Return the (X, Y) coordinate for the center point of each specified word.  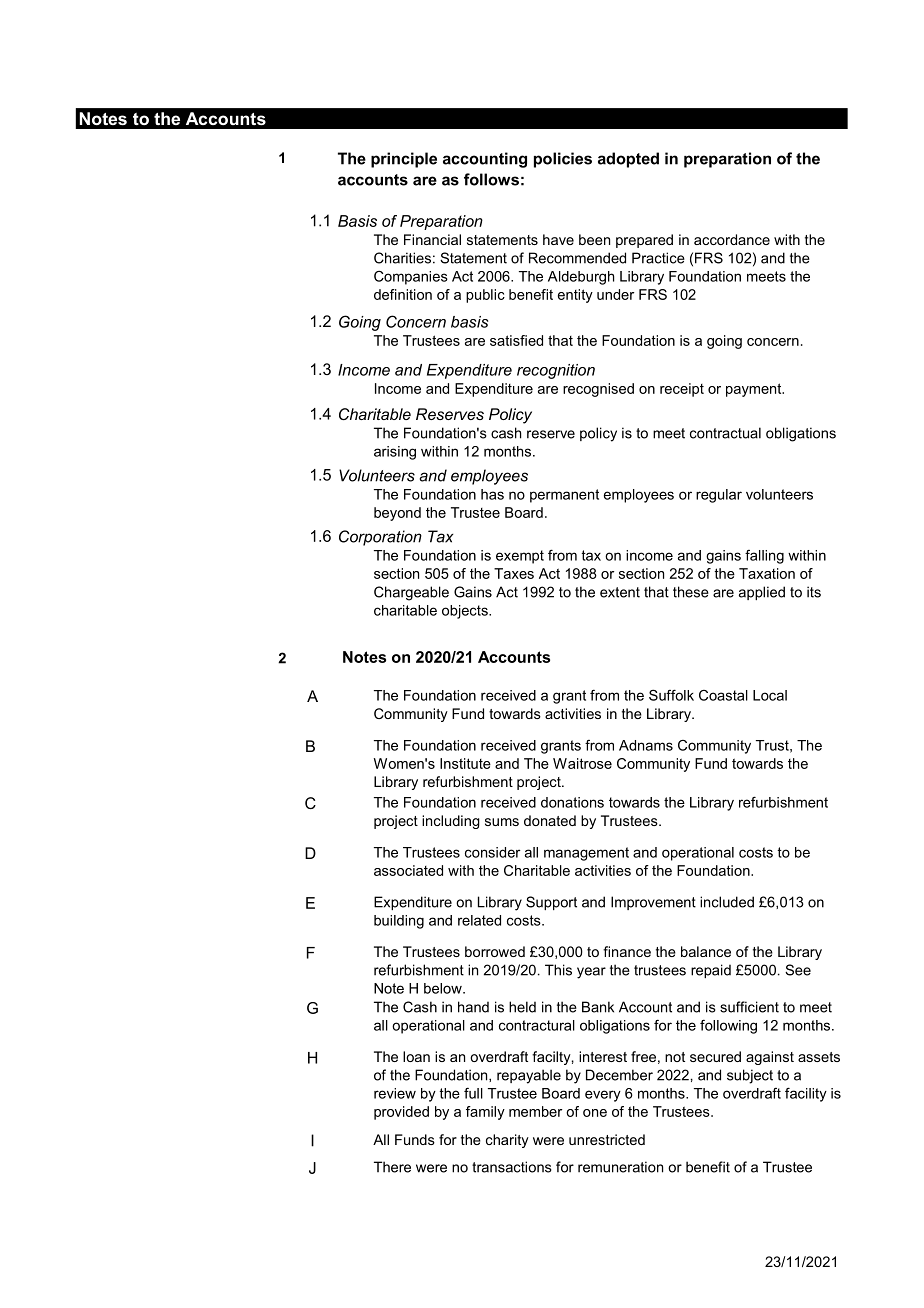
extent (620, 592)
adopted (628, 160)
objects (466, 612)
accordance (732, 239)
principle (404, 160)
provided (401, 1113)
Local (770, 695)
